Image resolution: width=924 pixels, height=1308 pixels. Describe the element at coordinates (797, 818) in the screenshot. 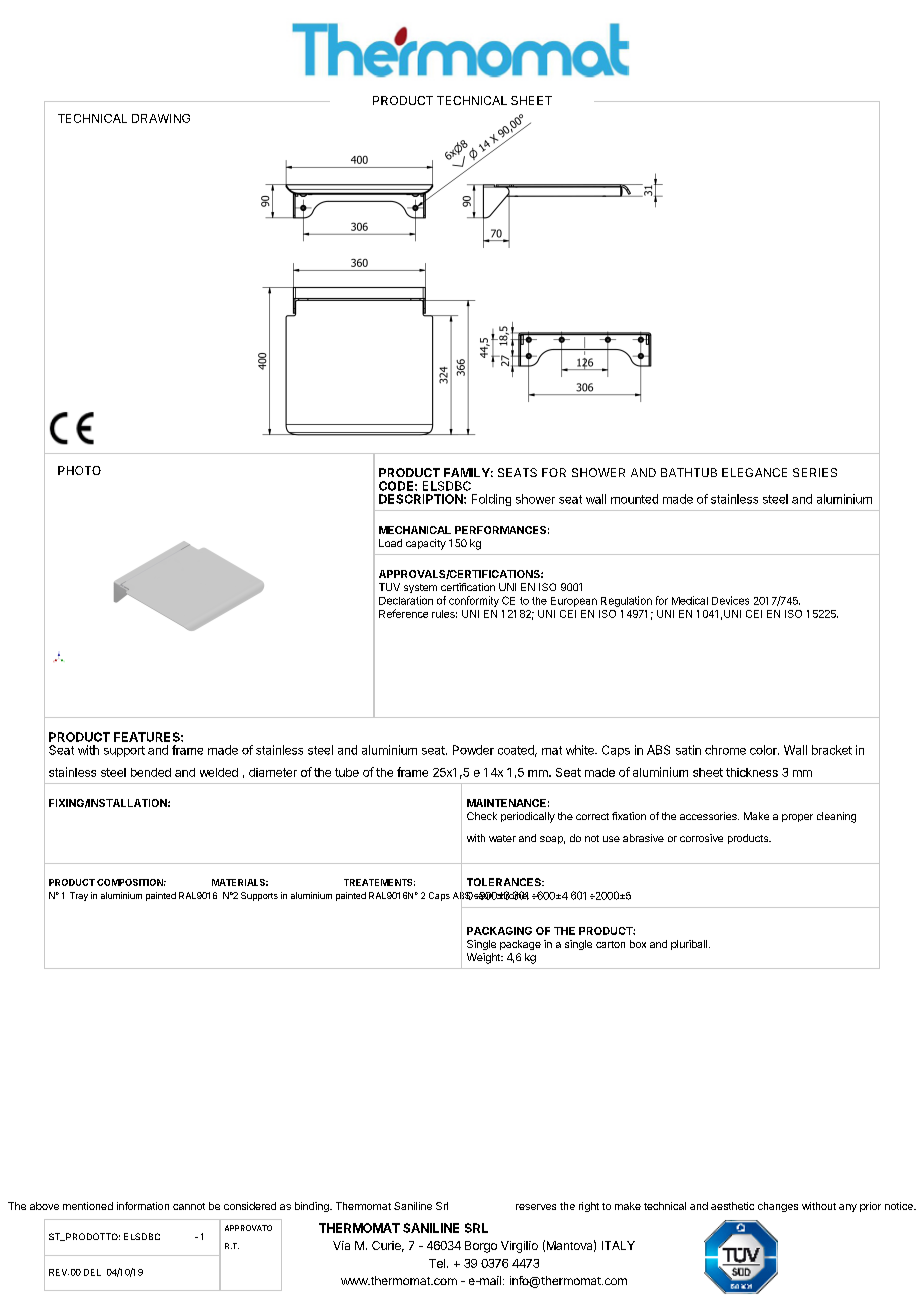

I see `proper` at that location.
